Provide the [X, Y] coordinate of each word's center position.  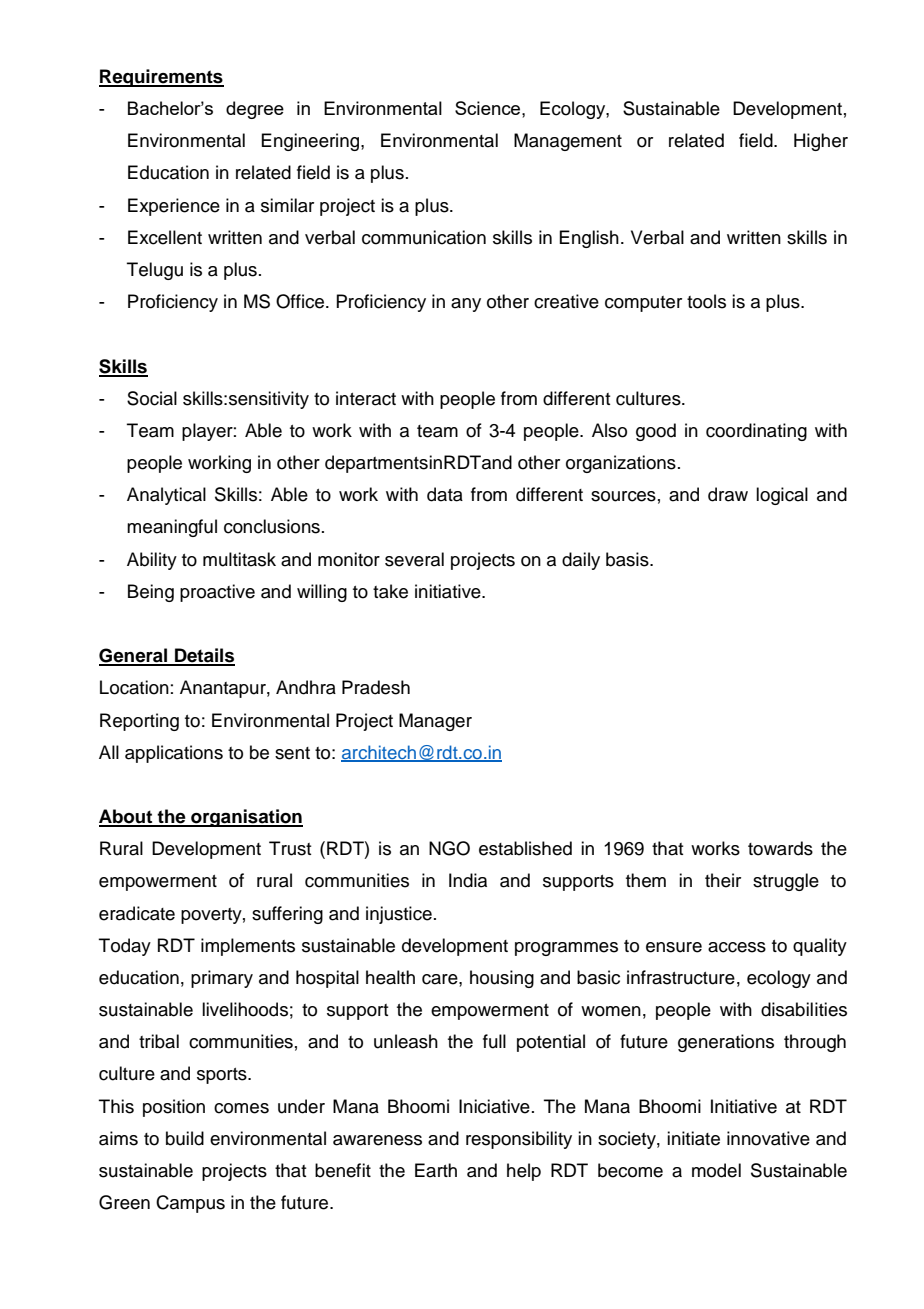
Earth [436, 1170]
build [185, 1138]
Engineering [311, 142]
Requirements [161, 78]
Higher [821, 142]
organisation [246, 818]
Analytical [166, 496]
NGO [449, 848]
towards [780, 848]
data [445, 494]
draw [728, 494]
